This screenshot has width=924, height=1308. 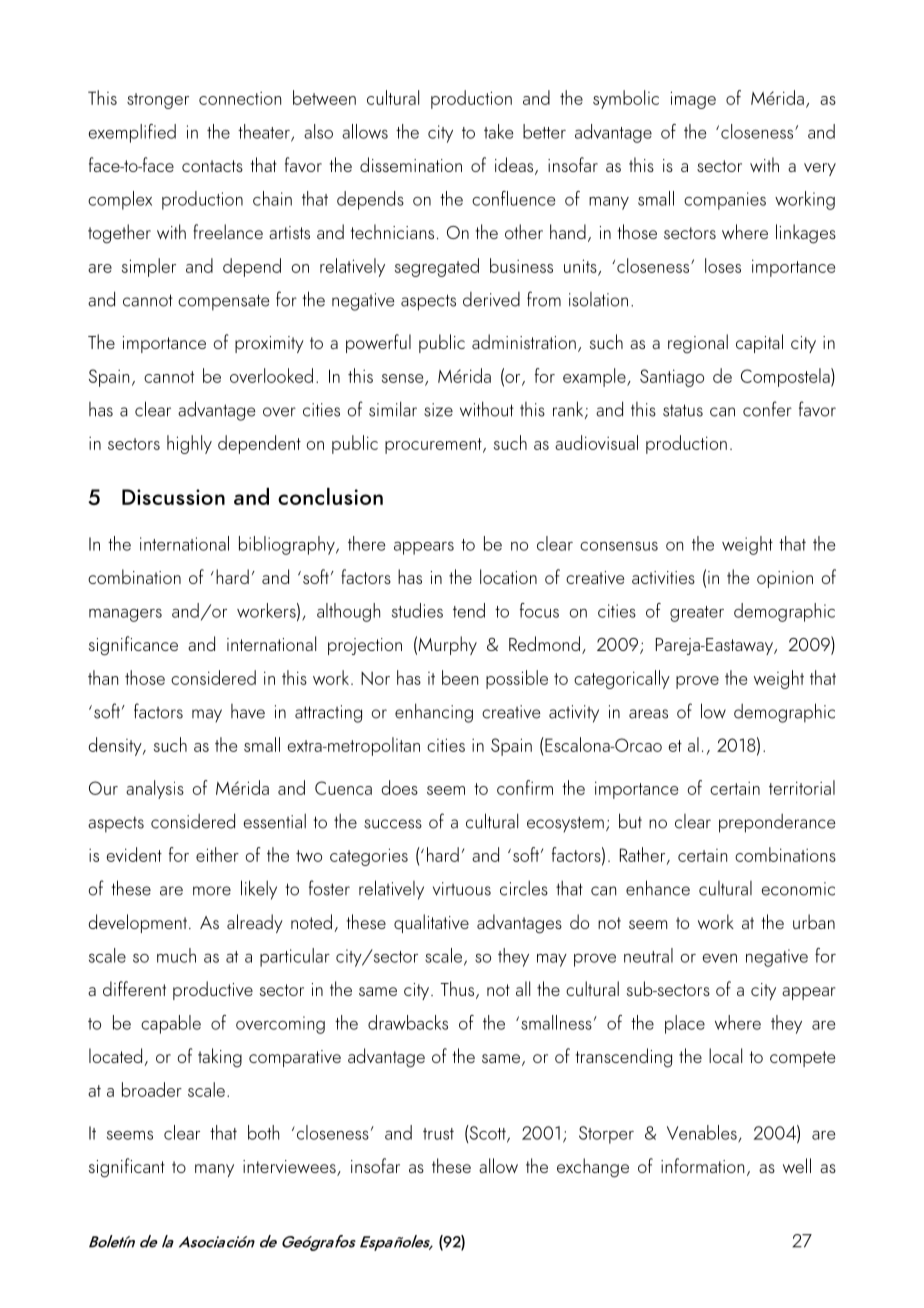 I want to click on preponderance, so click(x=777, y=823).
